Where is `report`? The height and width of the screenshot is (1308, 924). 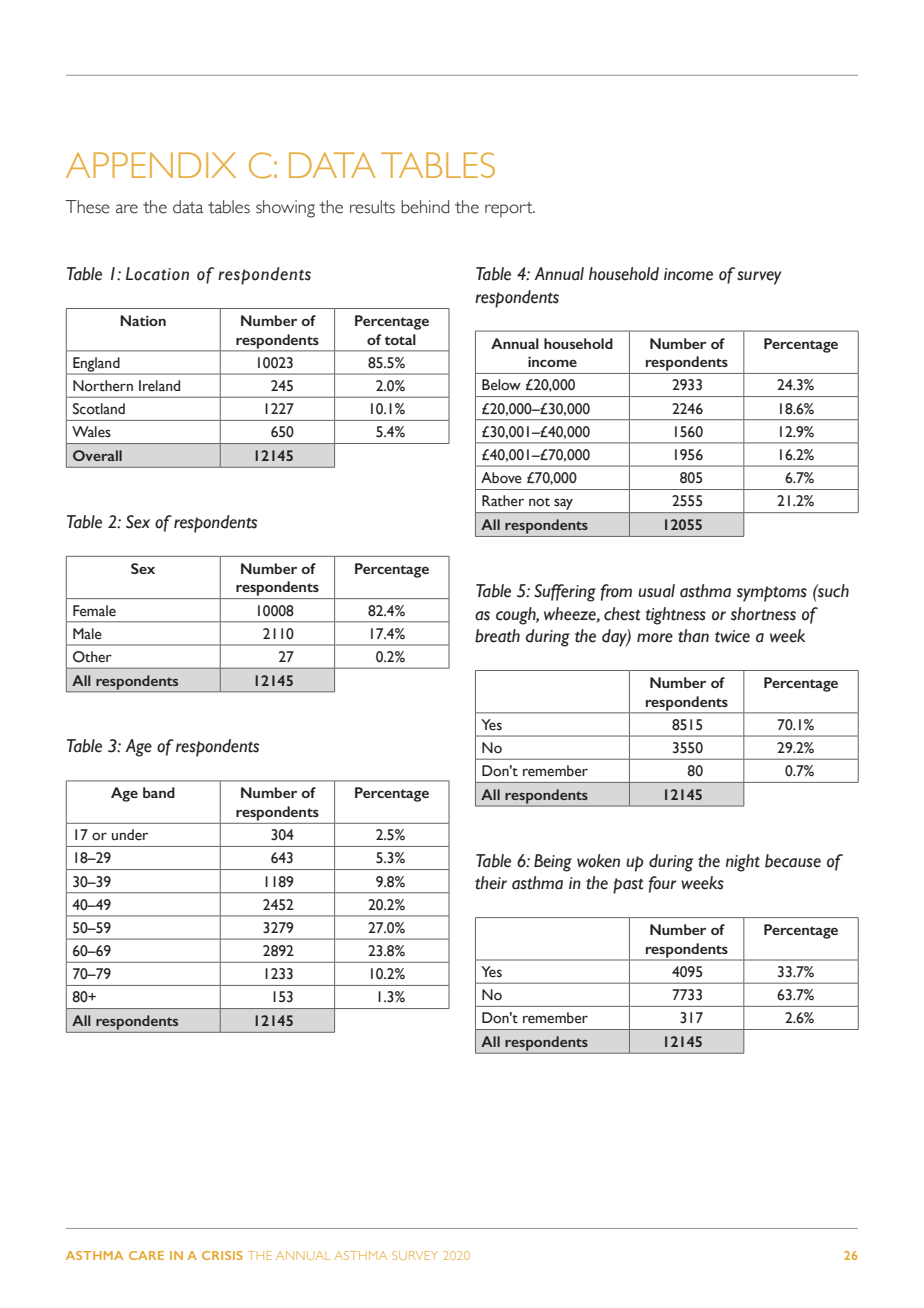
report is located at coordinates (510, 209).
